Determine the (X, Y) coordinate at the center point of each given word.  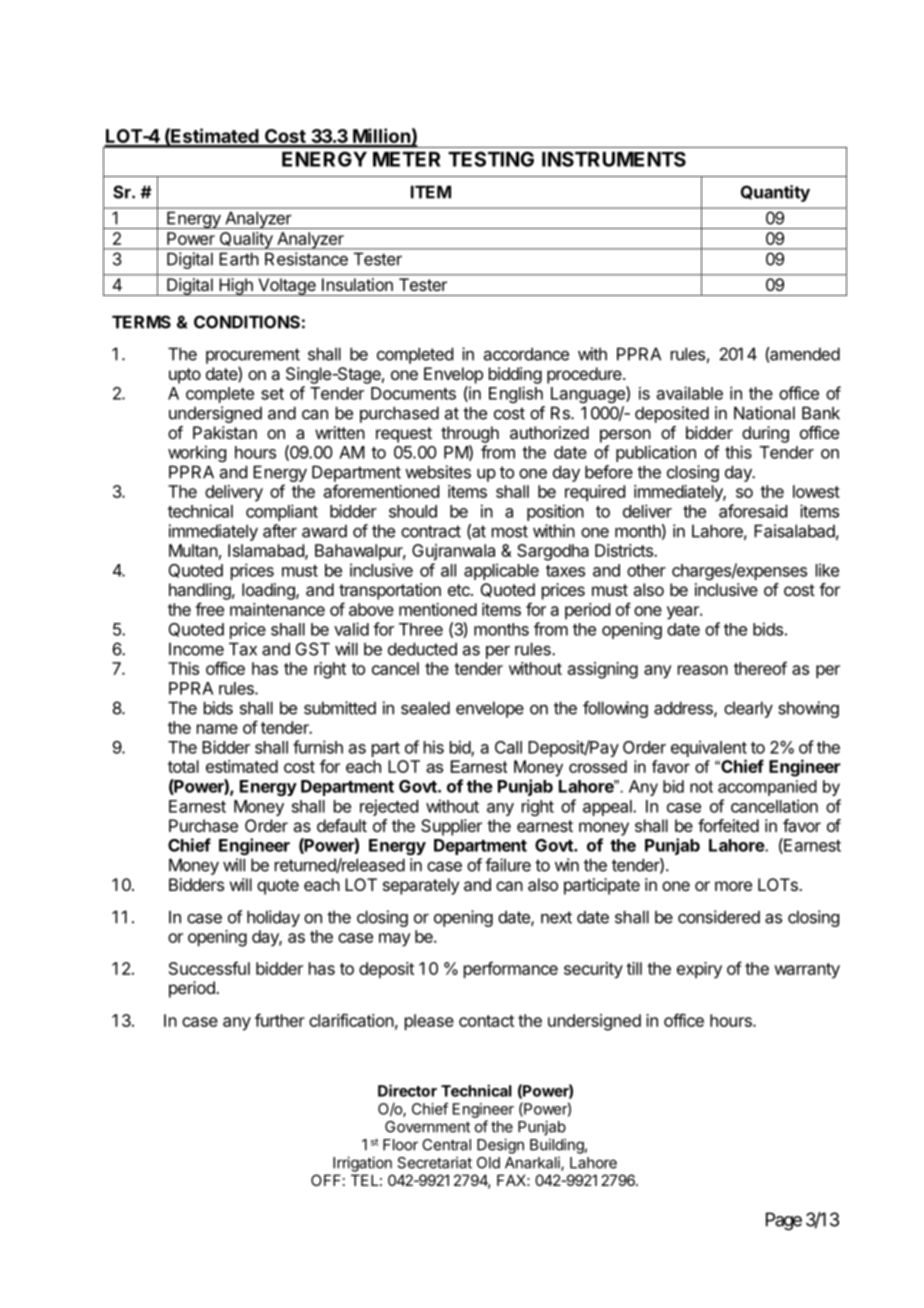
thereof (760, 668)
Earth (239, 259)
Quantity (775, 193)
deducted (422, 649)
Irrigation (362, 1164)
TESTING (491, 159)
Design (500, 1146)
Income (196, 649)
